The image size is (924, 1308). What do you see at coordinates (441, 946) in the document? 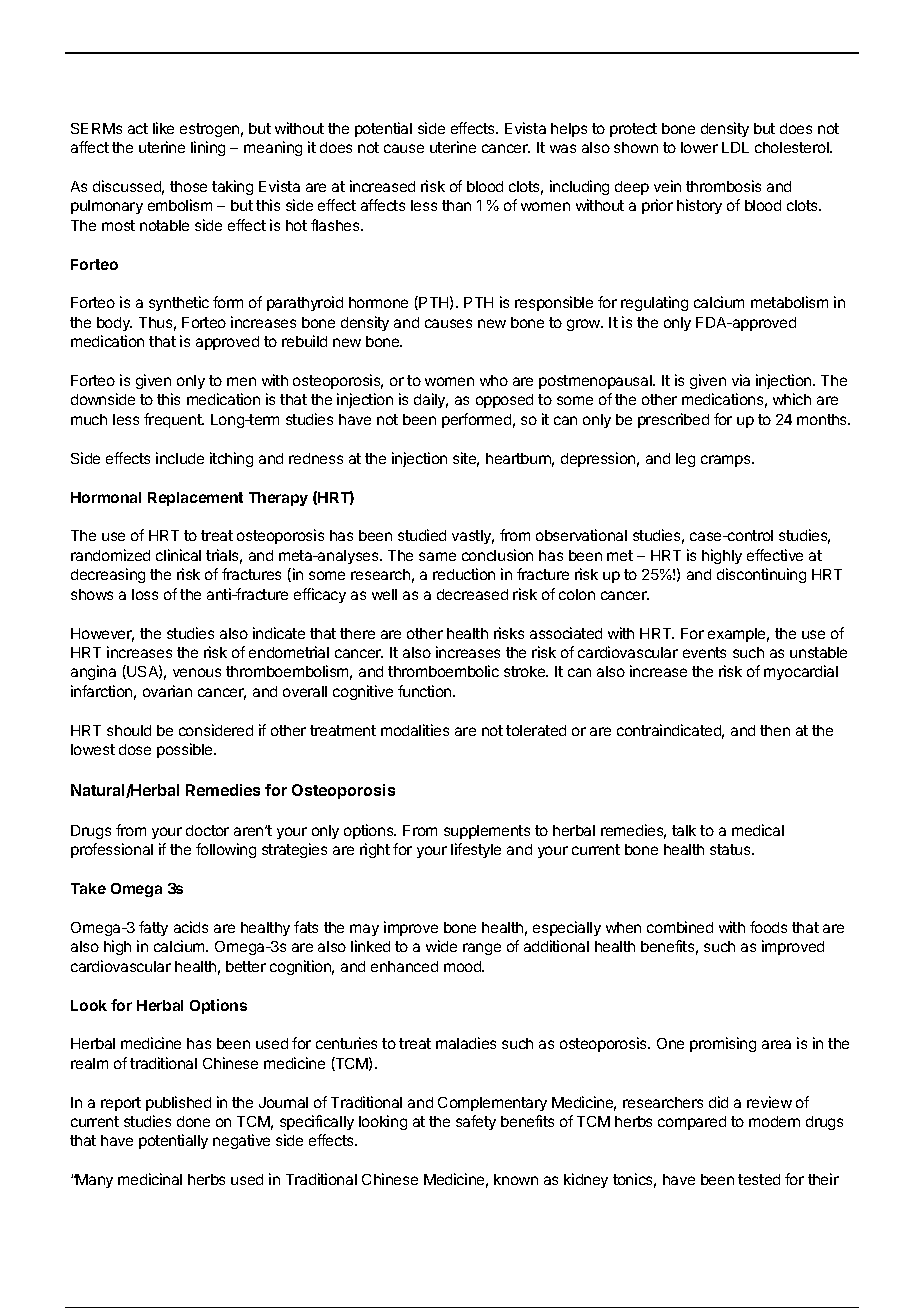
I see `wide` at bounding box center [441, 946].
